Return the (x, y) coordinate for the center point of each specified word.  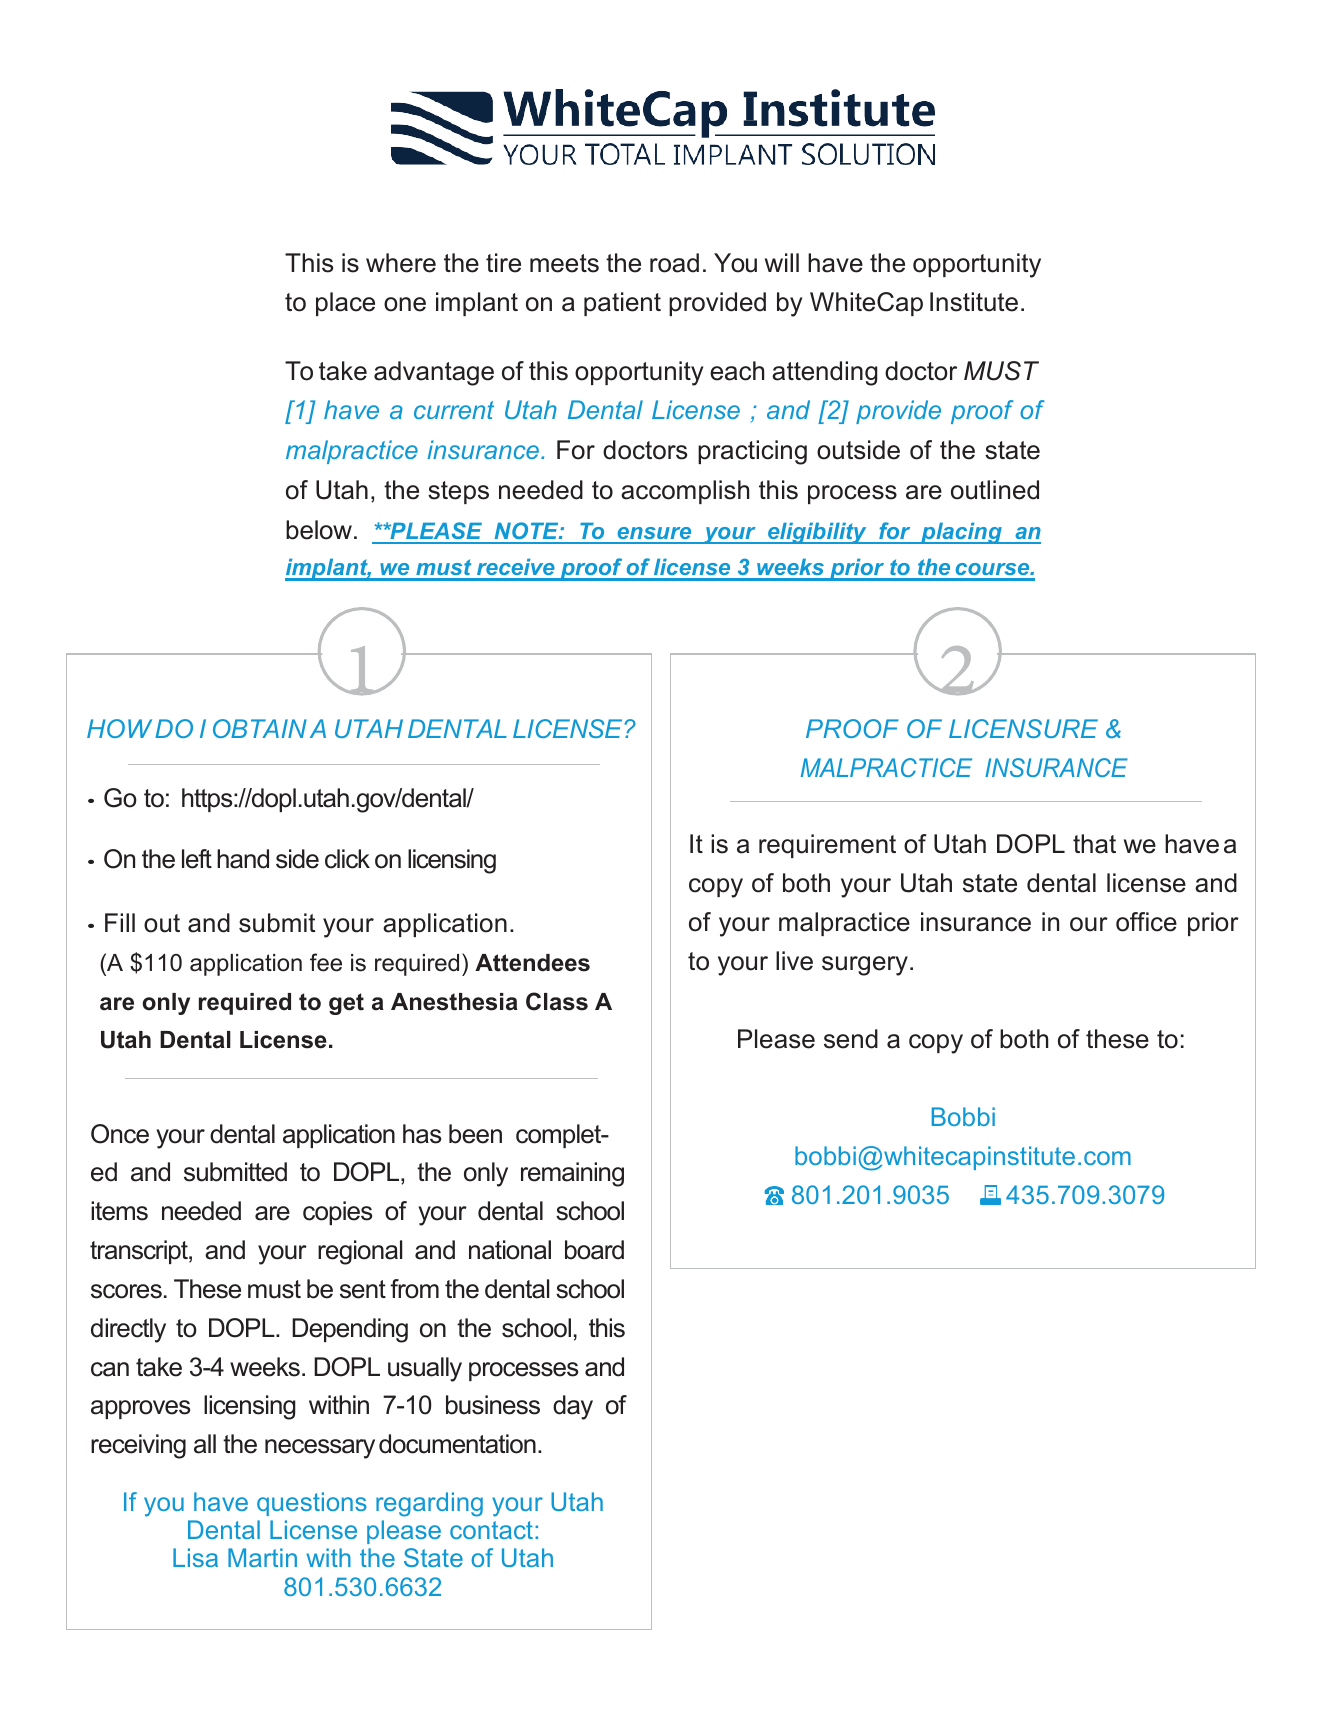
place (345, 304)
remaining (572, 1174)
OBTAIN (260, 728)
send (851, 1039)
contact (491, 1530)
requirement (827, 846)
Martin (262, 1557)
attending (825, 373)
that (1094, 844)
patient (622, 304)
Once (120, 1134)
